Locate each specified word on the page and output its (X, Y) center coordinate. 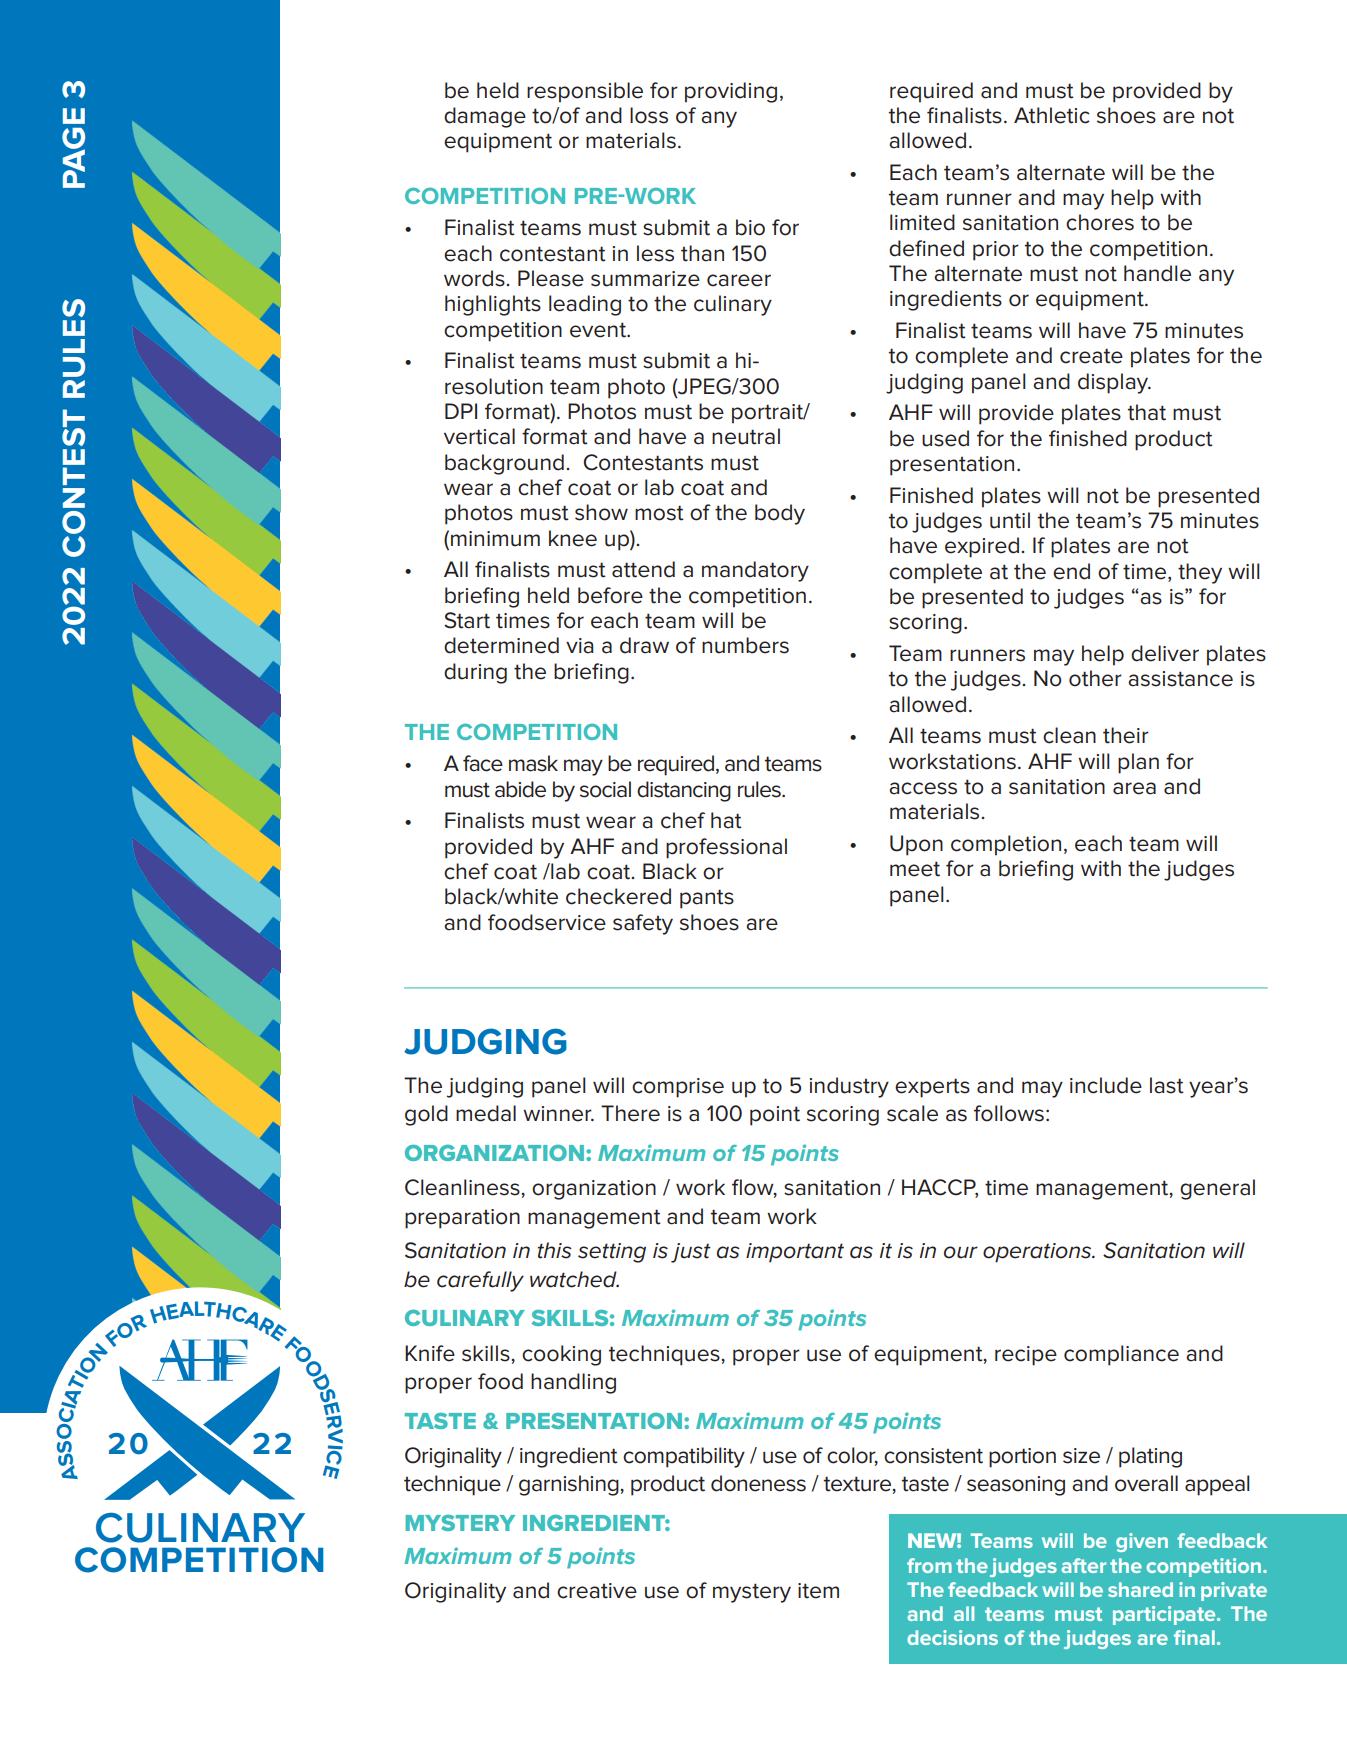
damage (485, 117)
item (818, 1591)
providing (731, 92)
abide (520, 789)
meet (915, 869)
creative (597, 1591)
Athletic (1052, 115)
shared (1140, 1589)
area (1134, 788)
